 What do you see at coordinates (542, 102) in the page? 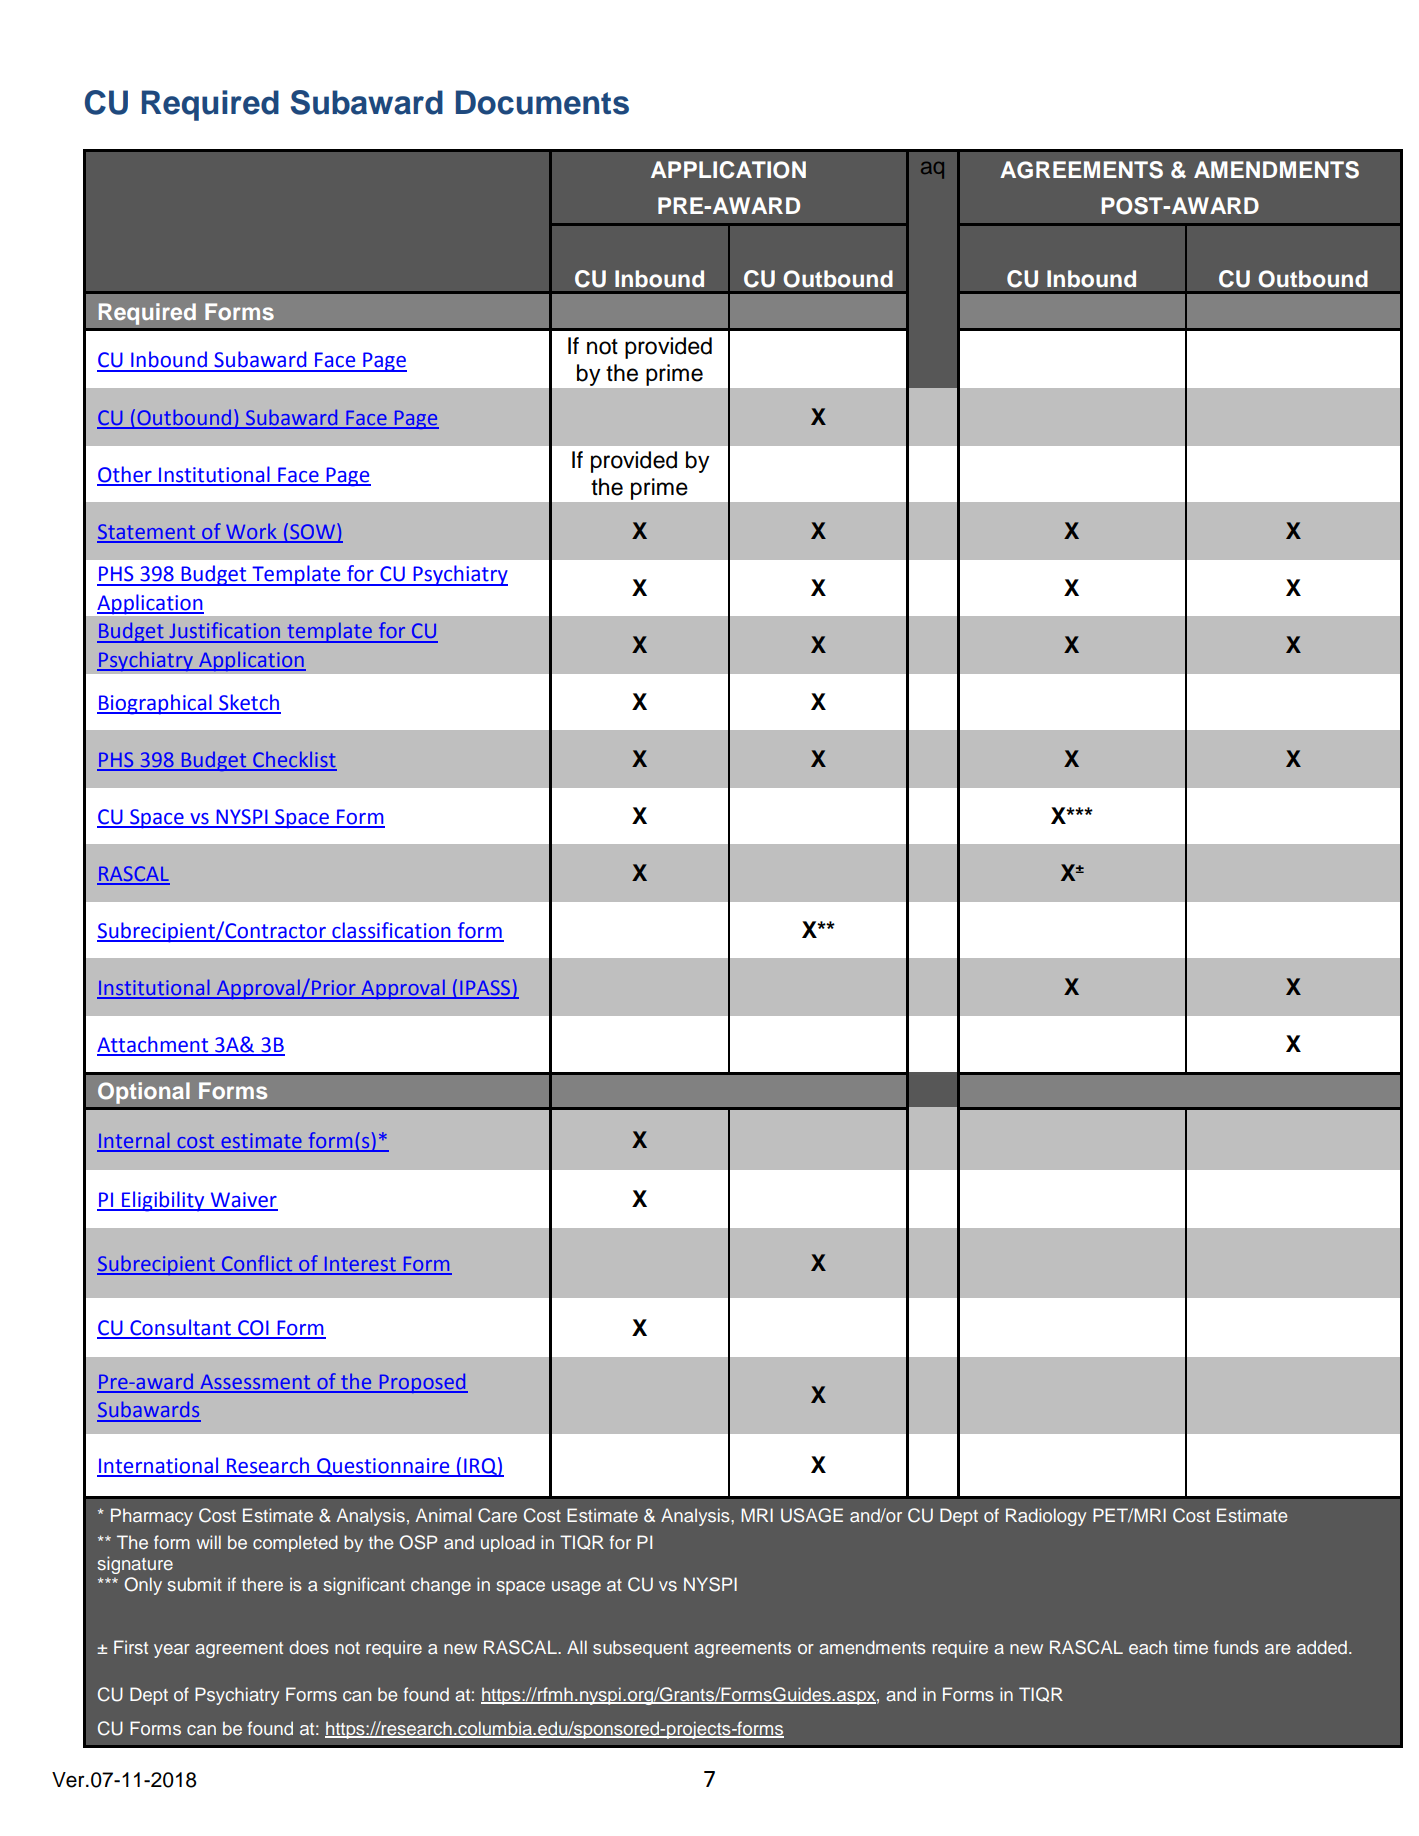
I see `Documents` at bounding box center [542, 102].
